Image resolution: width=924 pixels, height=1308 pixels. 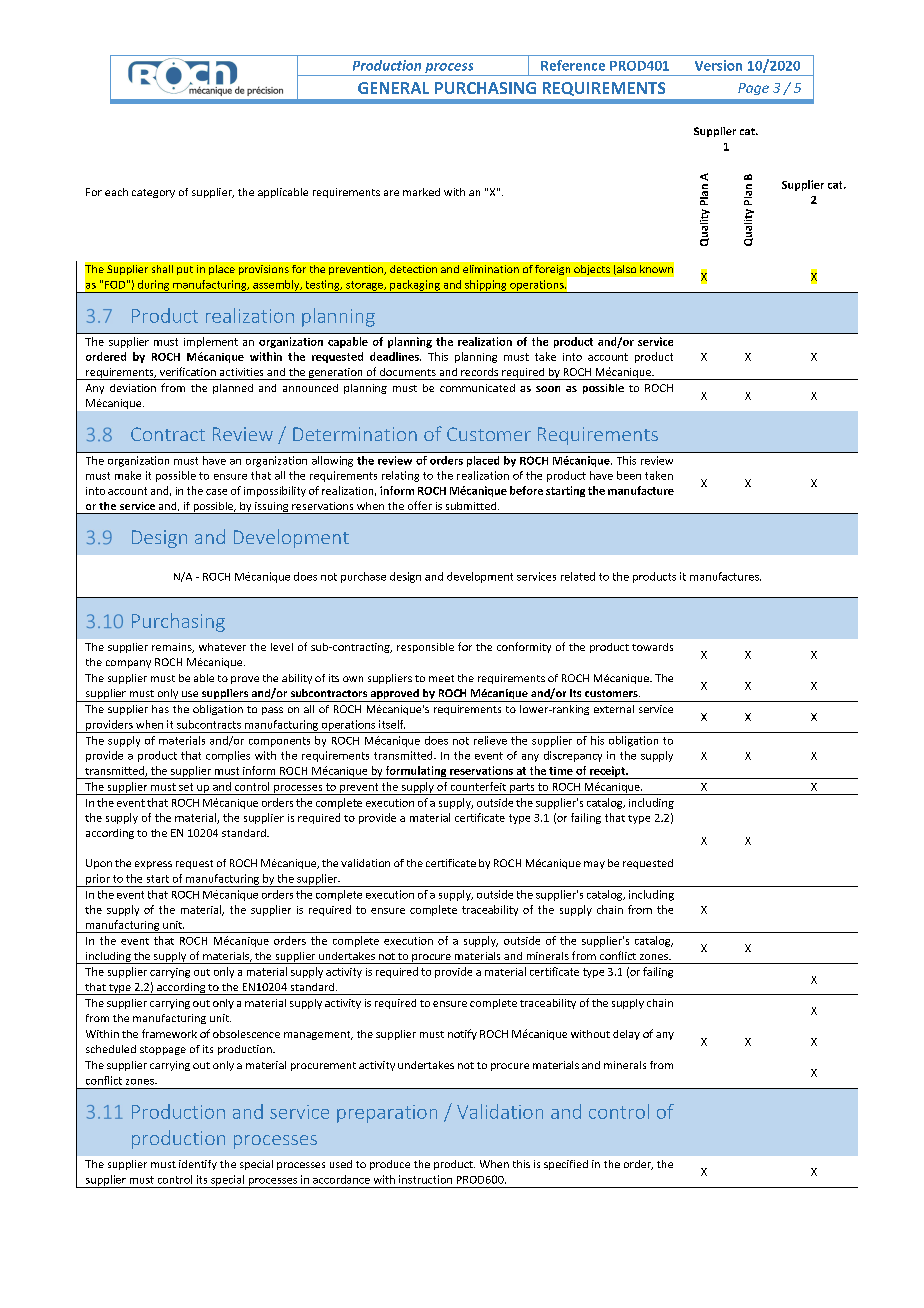 I want to click on formulating, so click(x=416, y=772).
